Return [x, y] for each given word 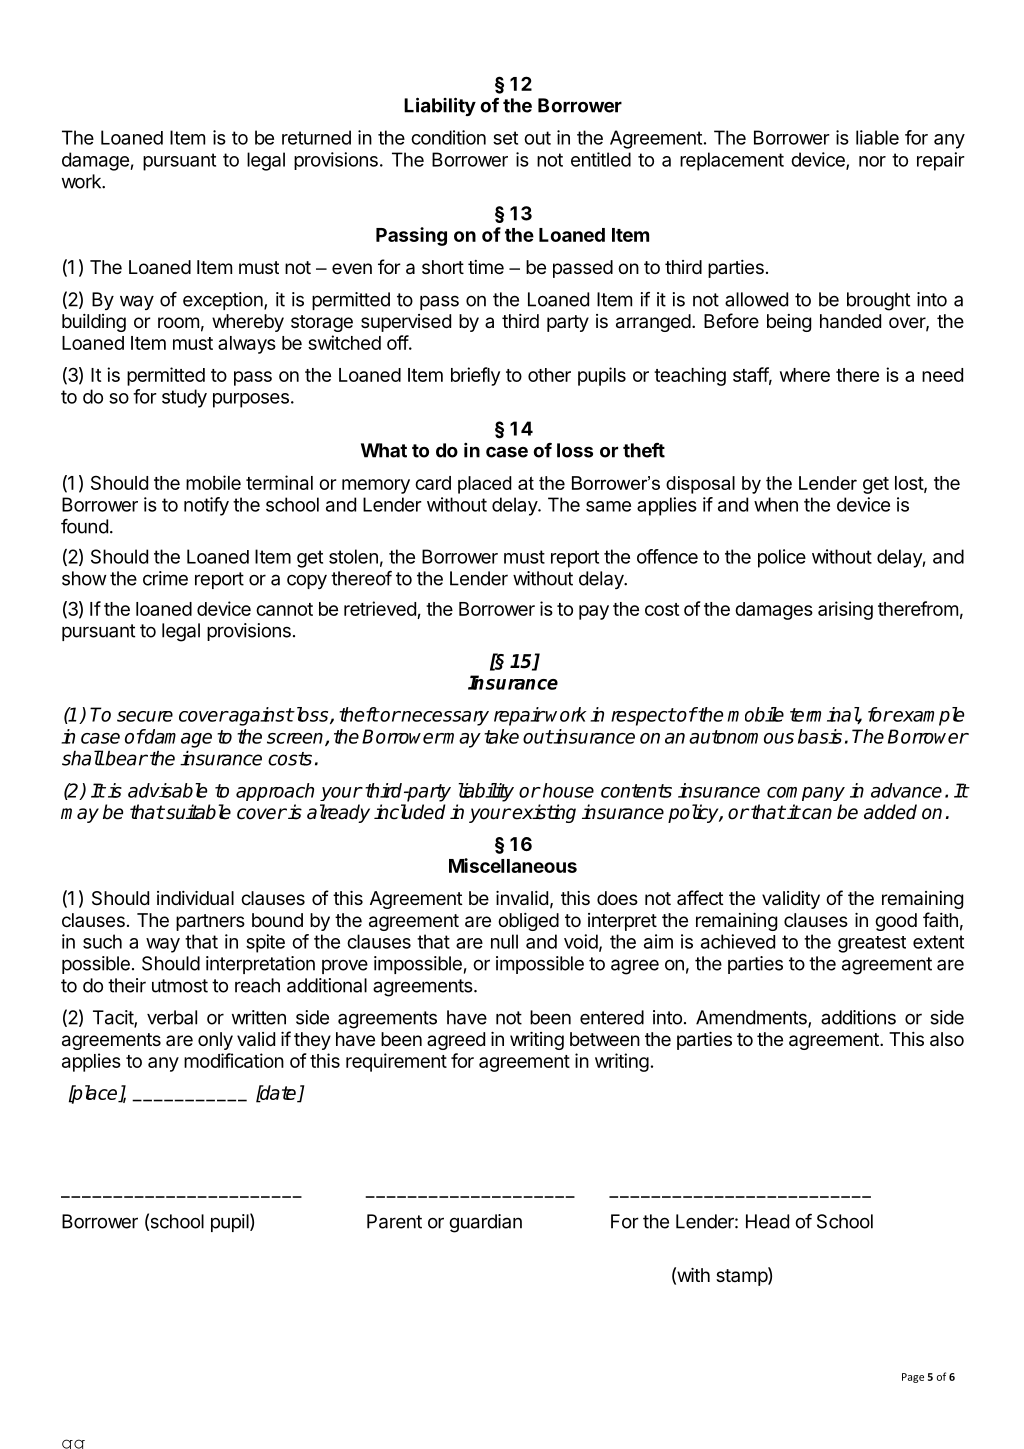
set [505, 138]
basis [820, 736]
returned [316, 137]
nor [872, 161]
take [501, 736]
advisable [167, 790]
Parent [394, 1221]
